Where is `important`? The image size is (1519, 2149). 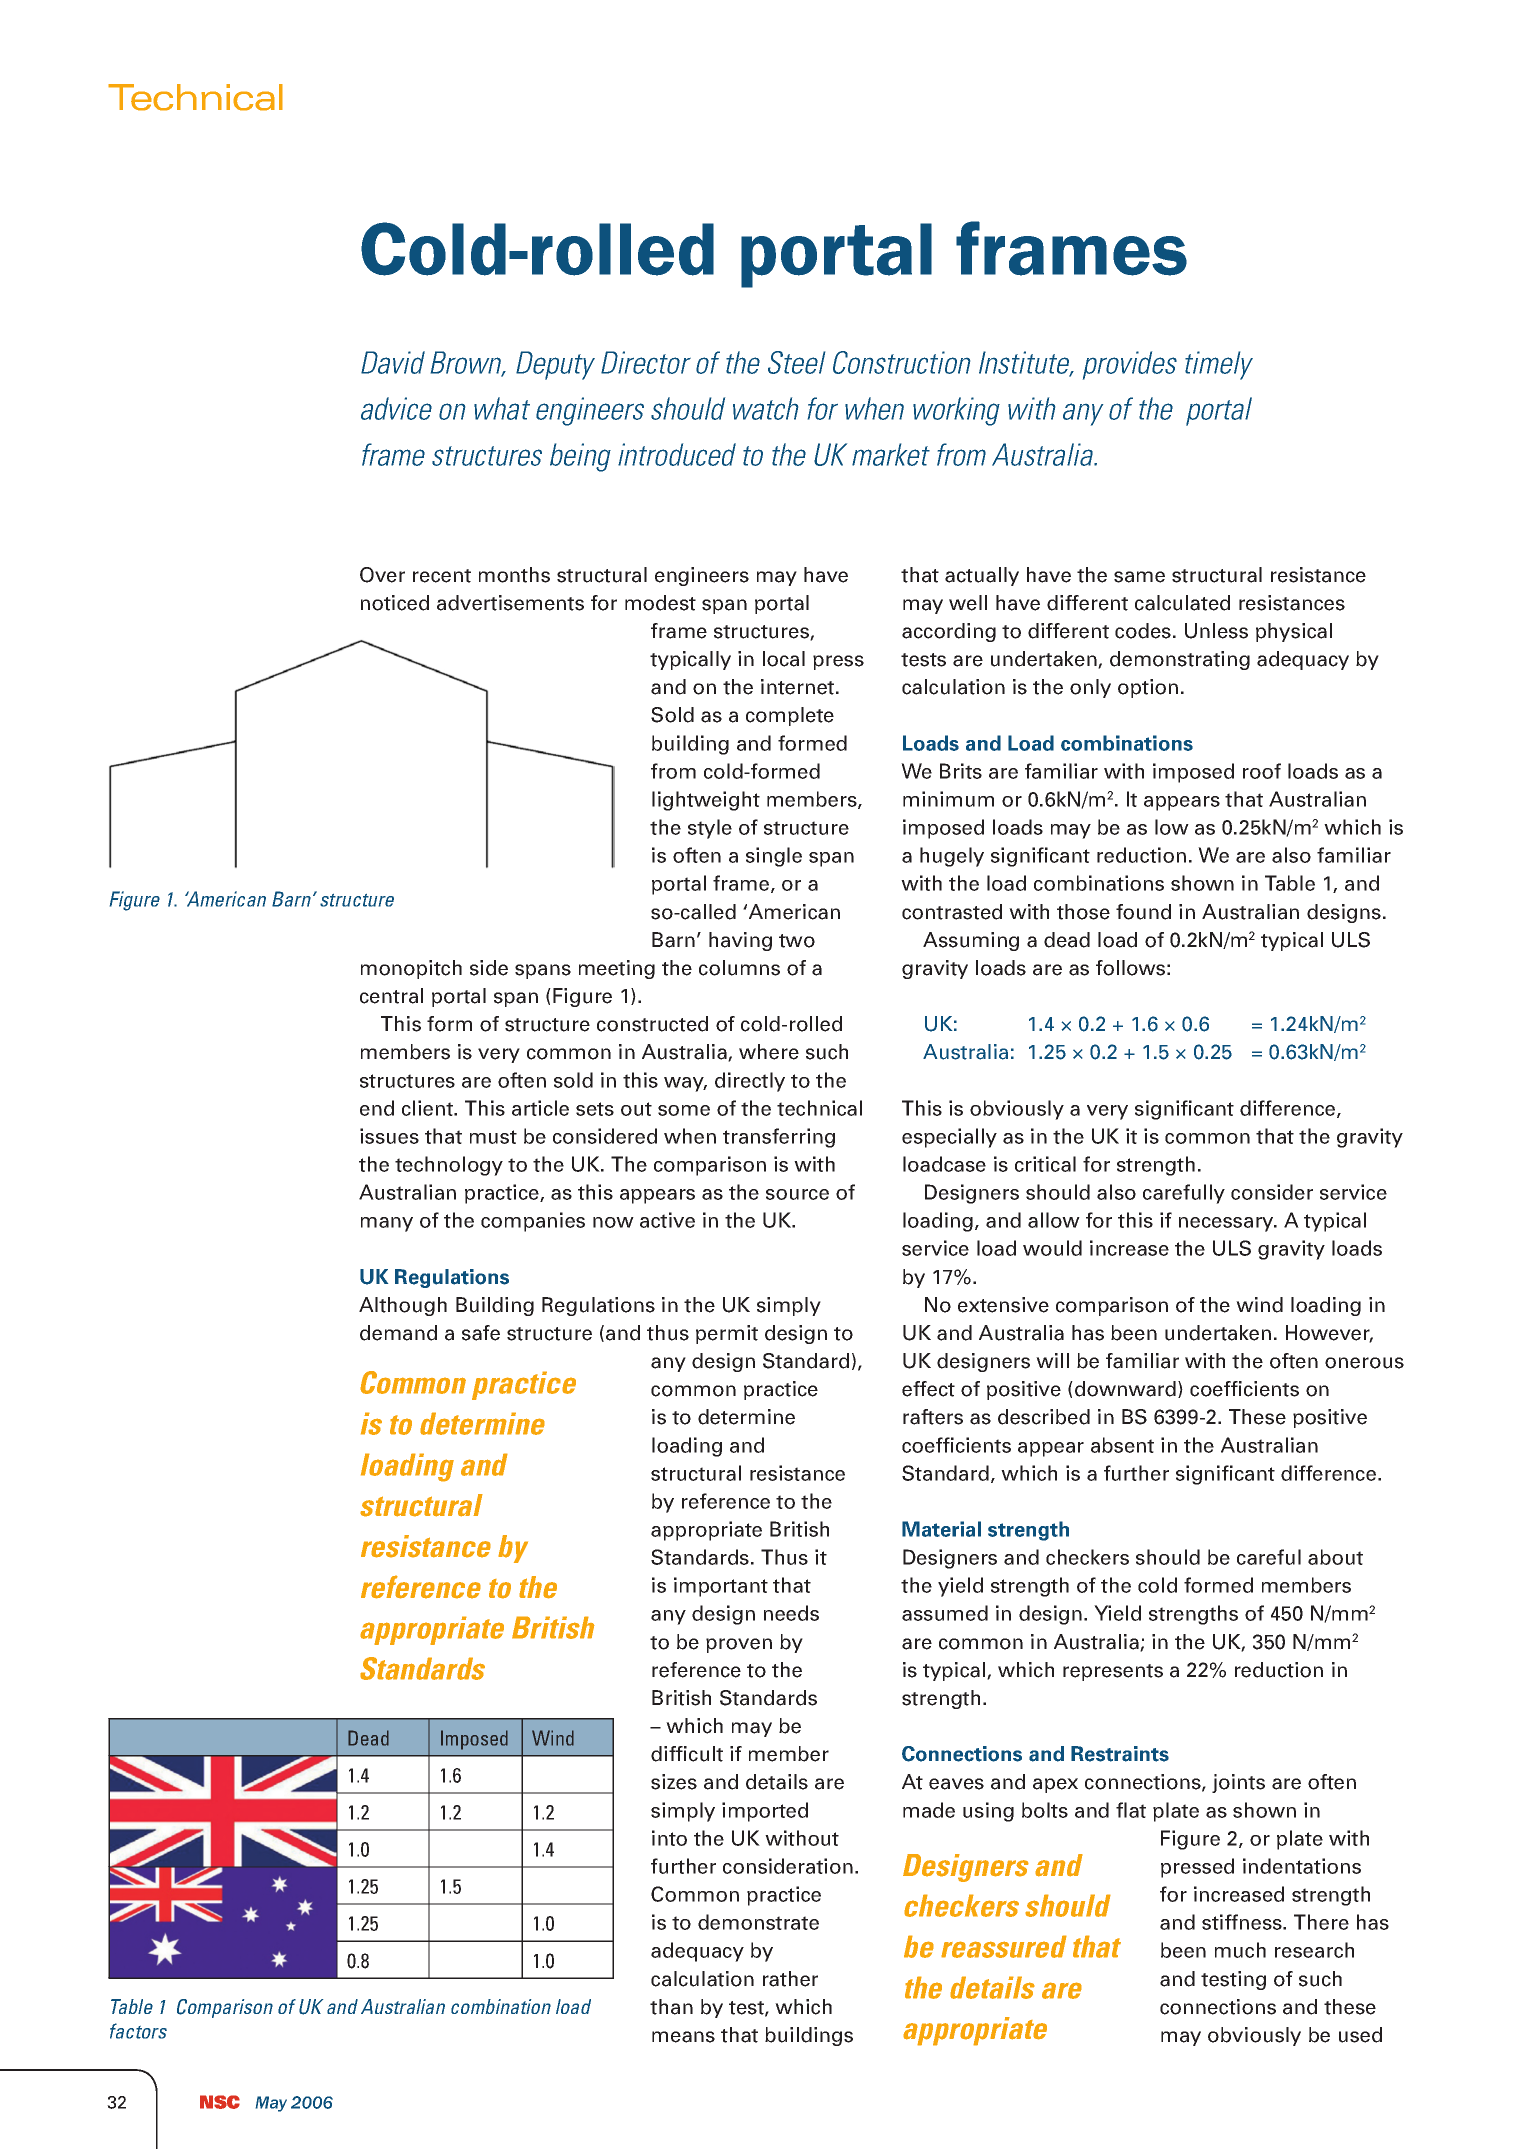
important is located at coordinates (721, 1587).
